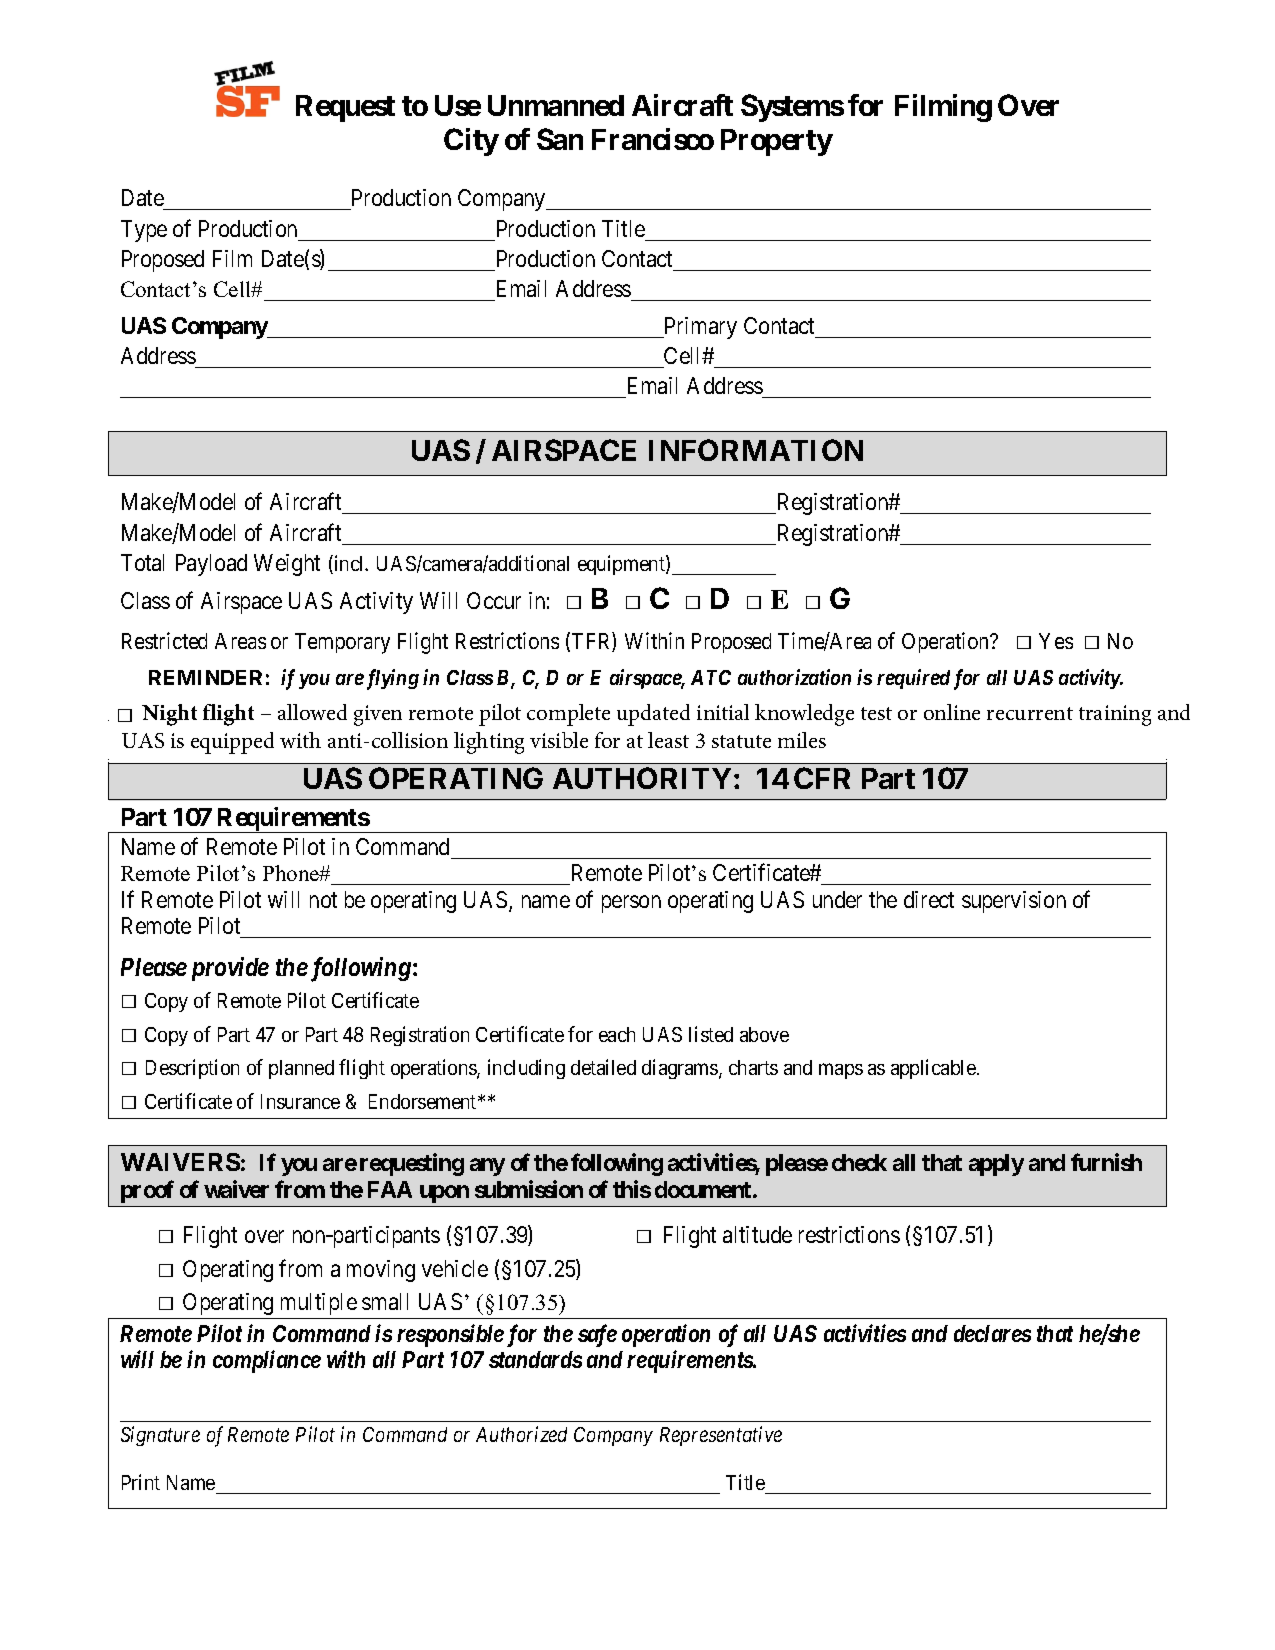 This image has width=1275, height=1650. What do you see at coordinates (560, 139) in the image?
I see `San` at bounding box center [560, 139].
